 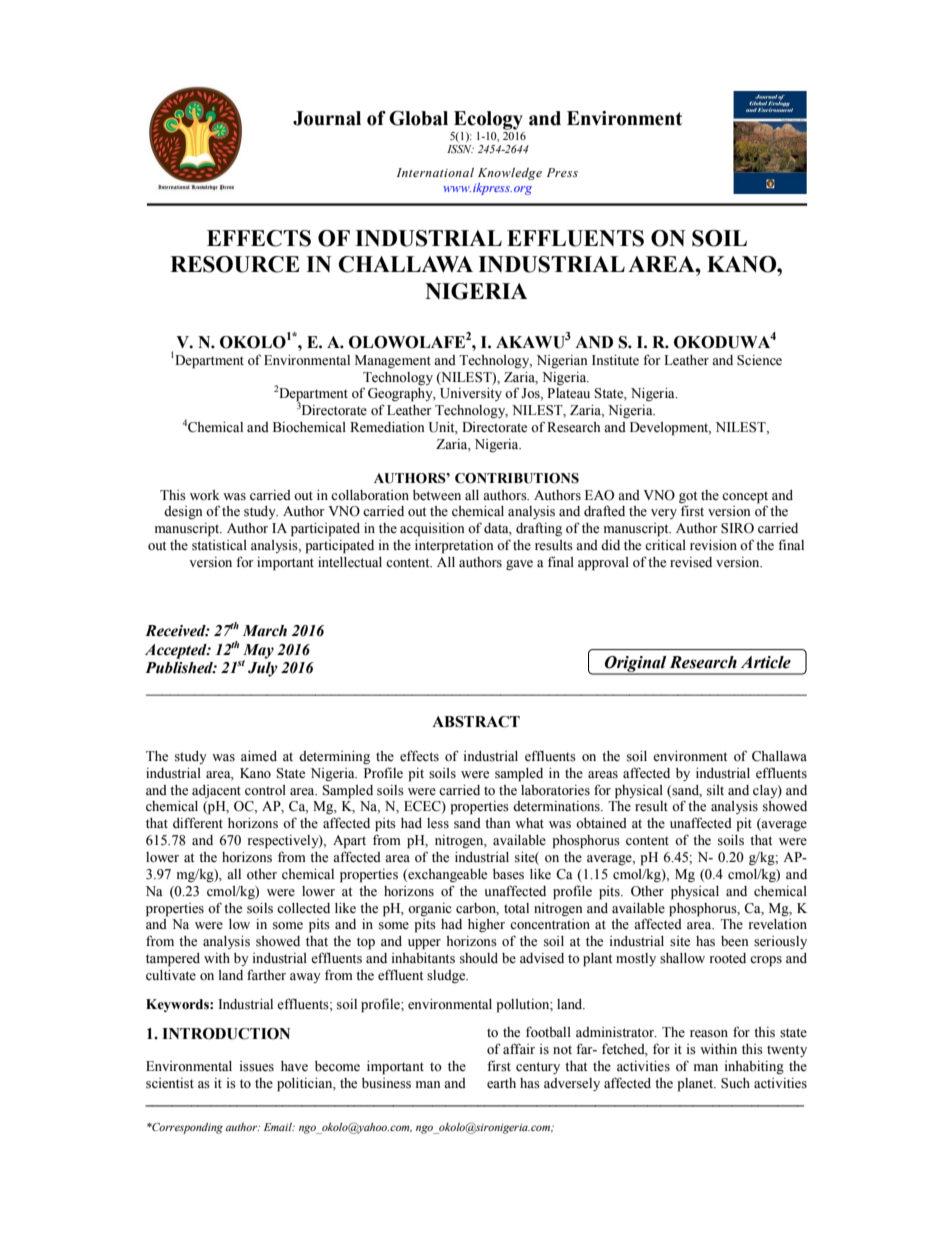 I want to click on Knowledge, so click(x=510, y=174).
